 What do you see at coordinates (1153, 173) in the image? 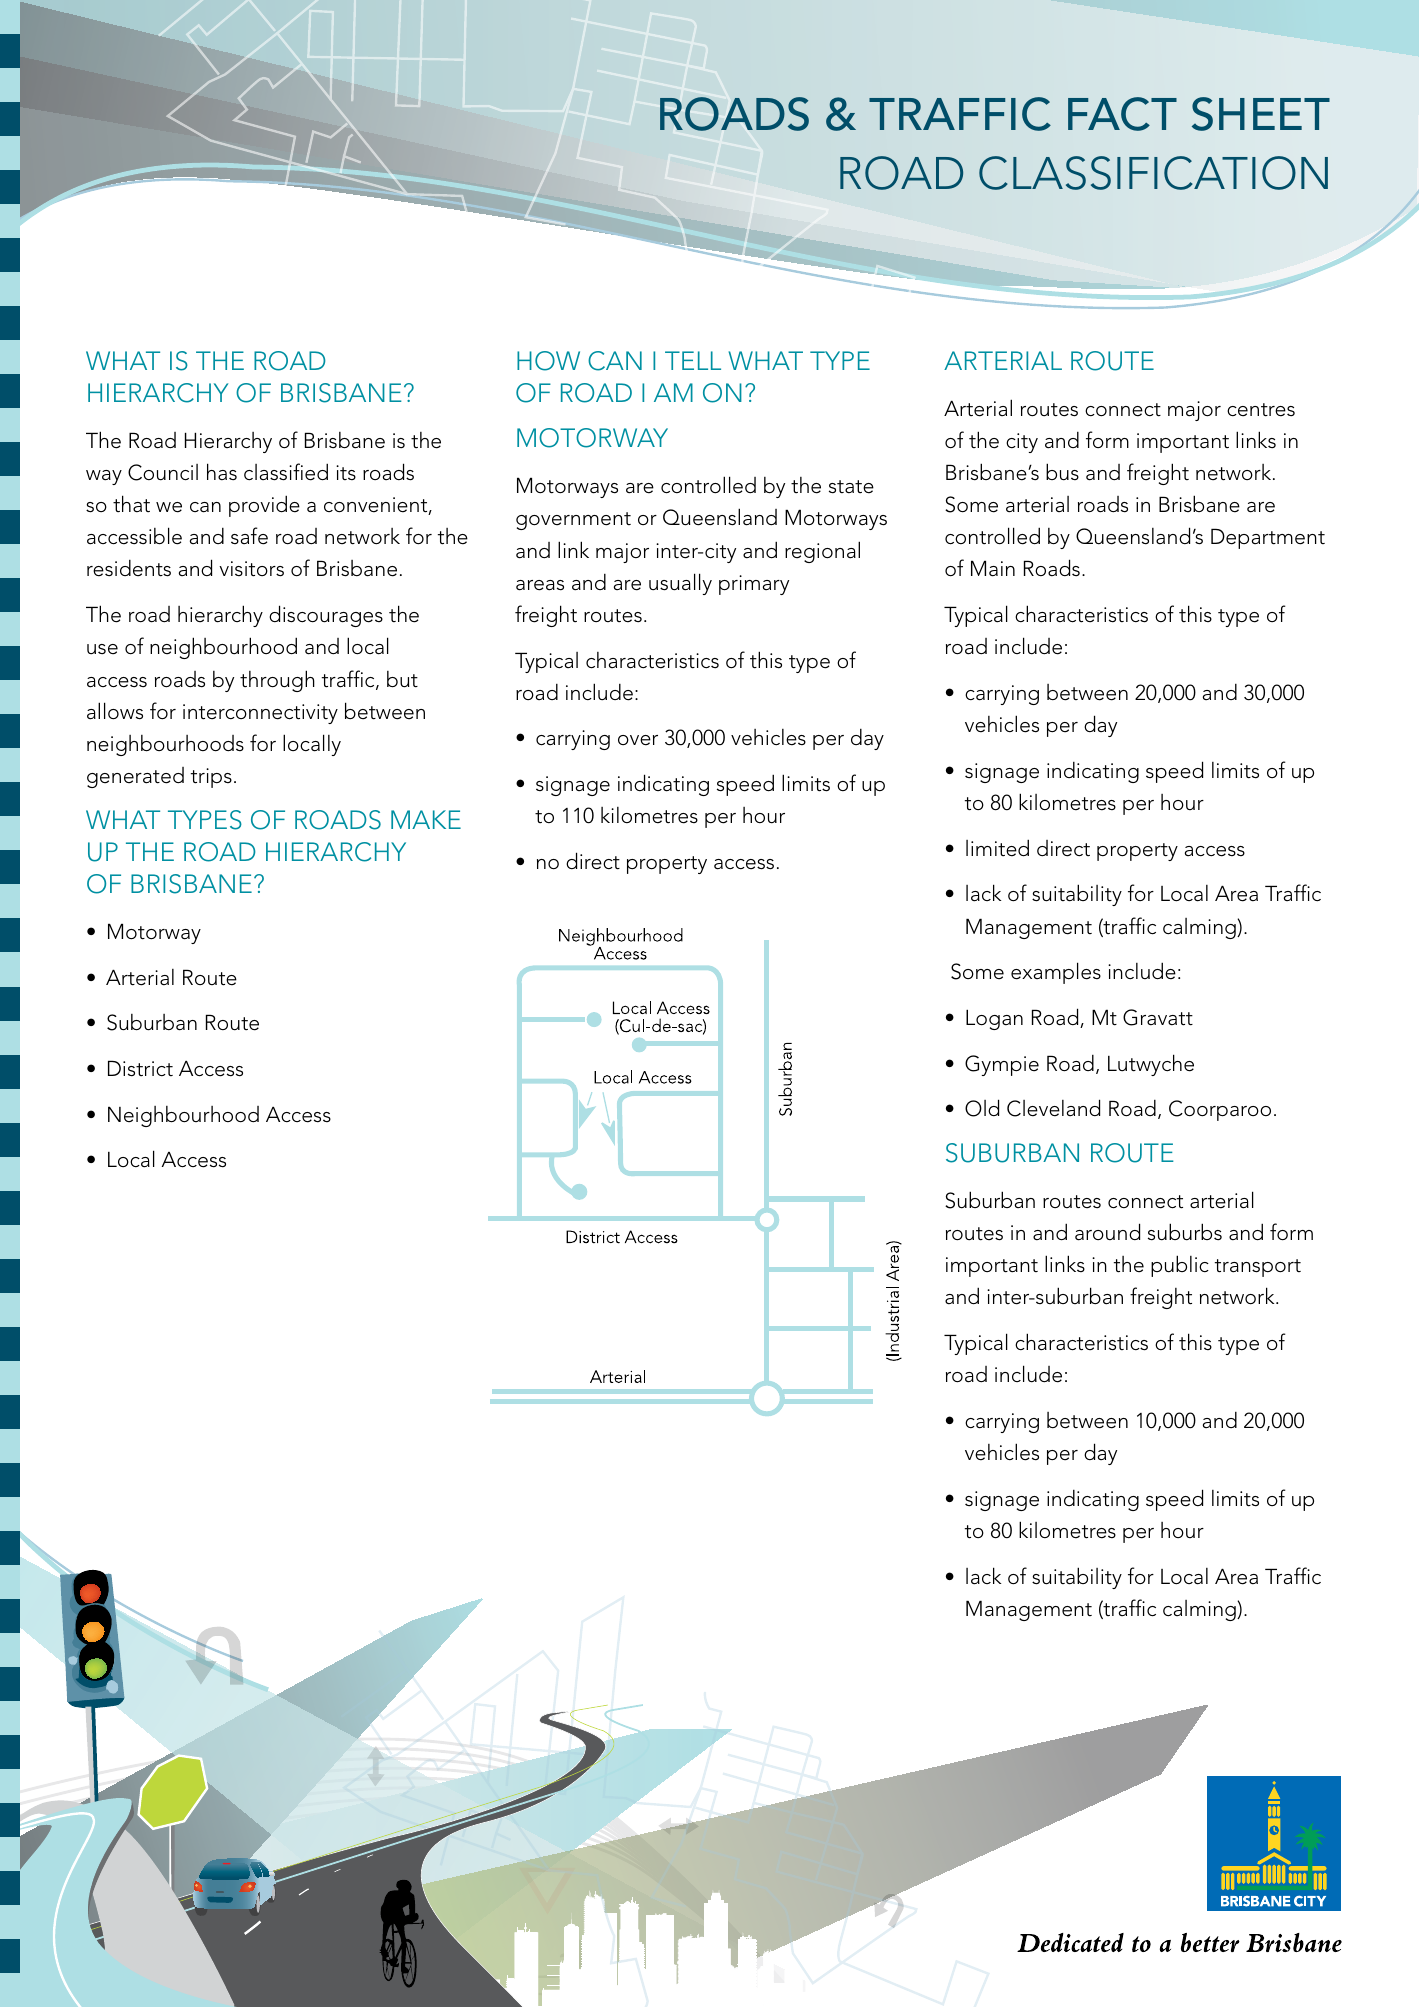
I see `CLASSIFICATION` at bounding box center [1153, 173].
